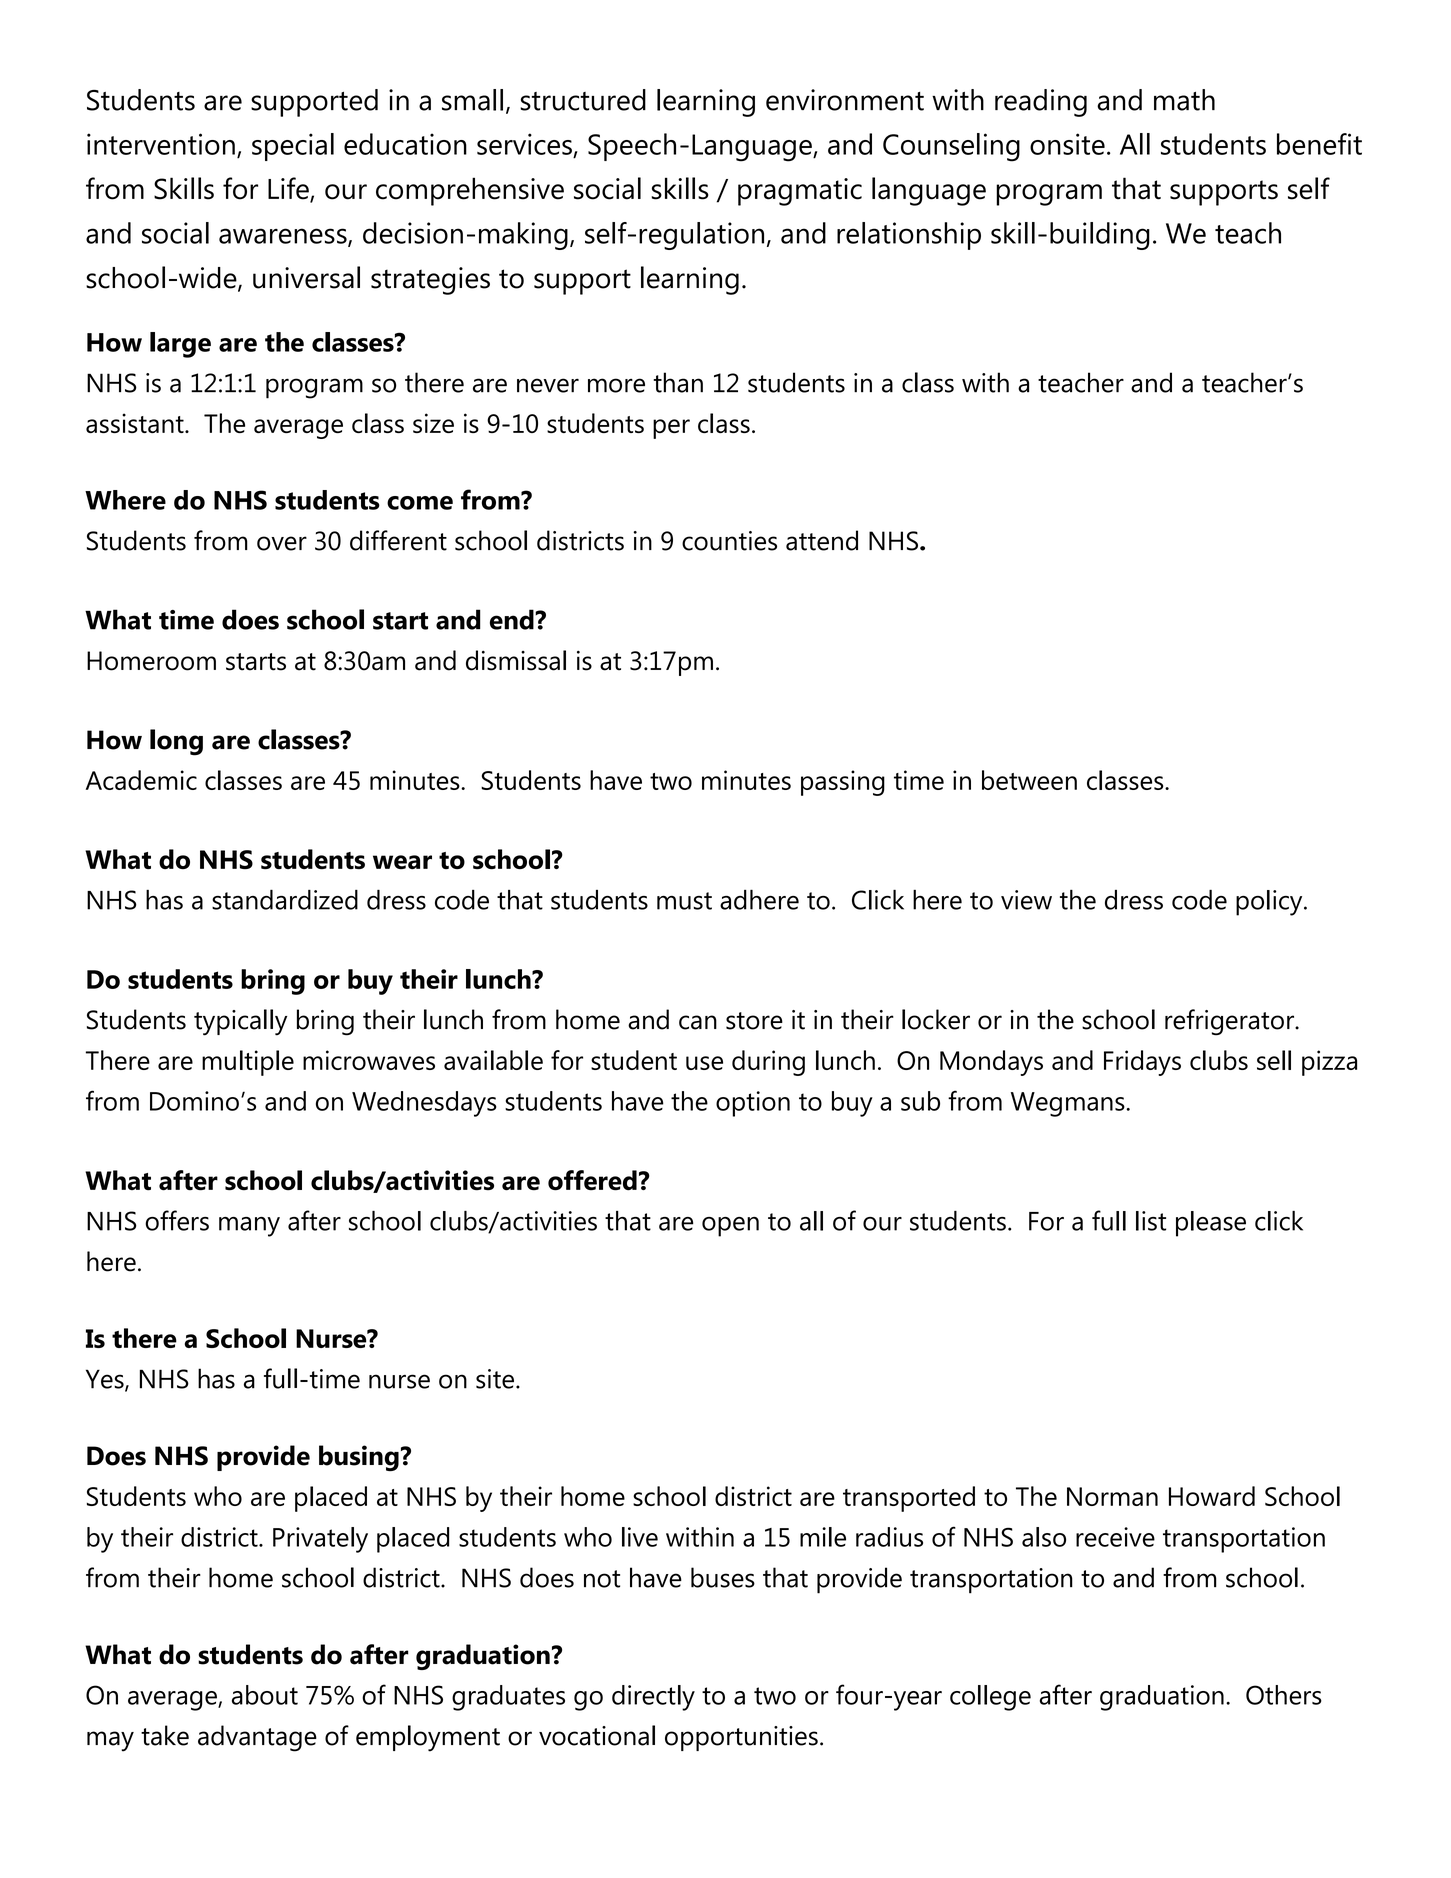 The height and width of the document is (1878, 1451). I want to click on pragmatic, so click(800, 192).
